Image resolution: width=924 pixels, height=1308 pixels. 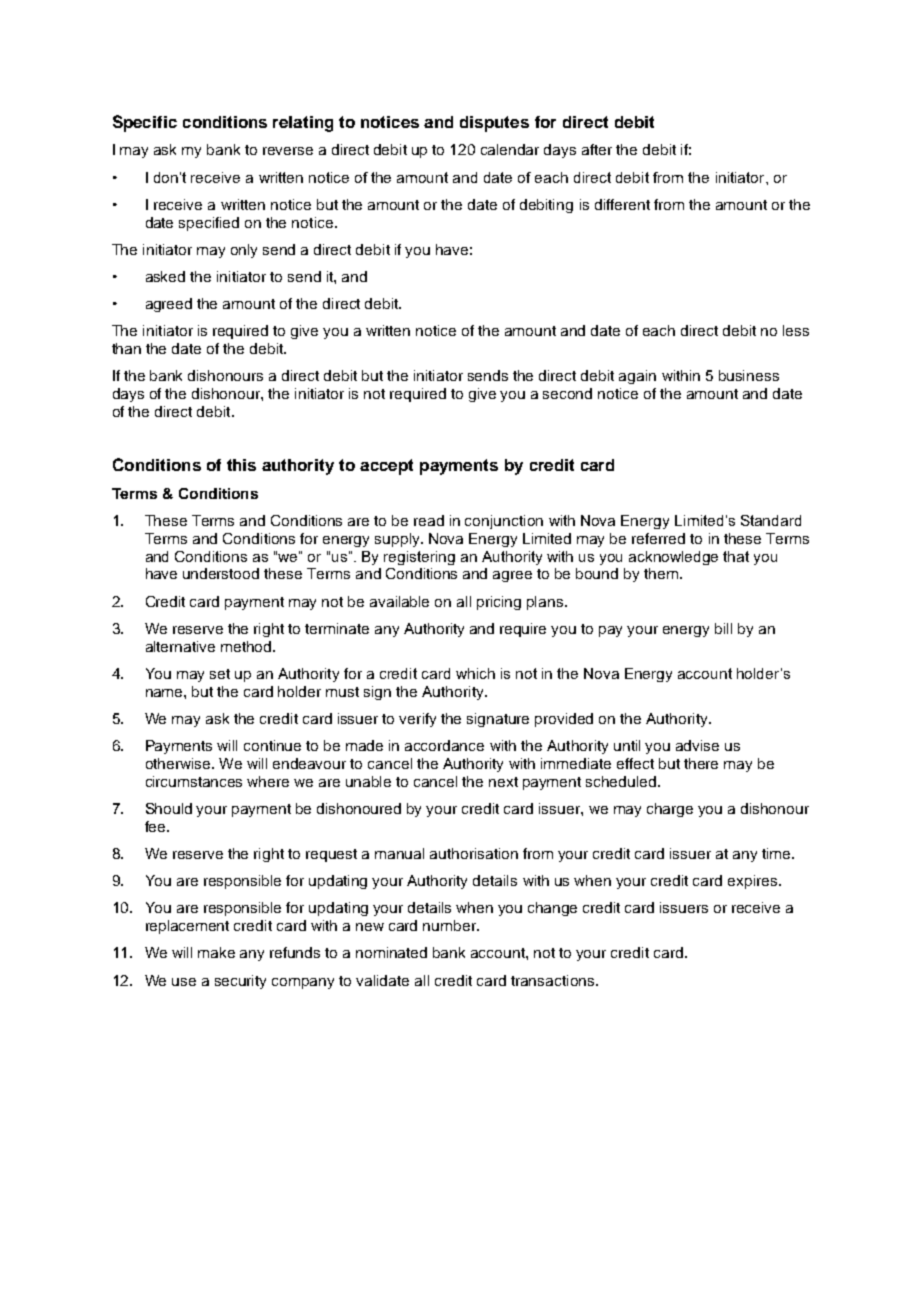 What do you see at coordinates (475, 673) in the document?
I see `which` at bounding box center [475, 673].
